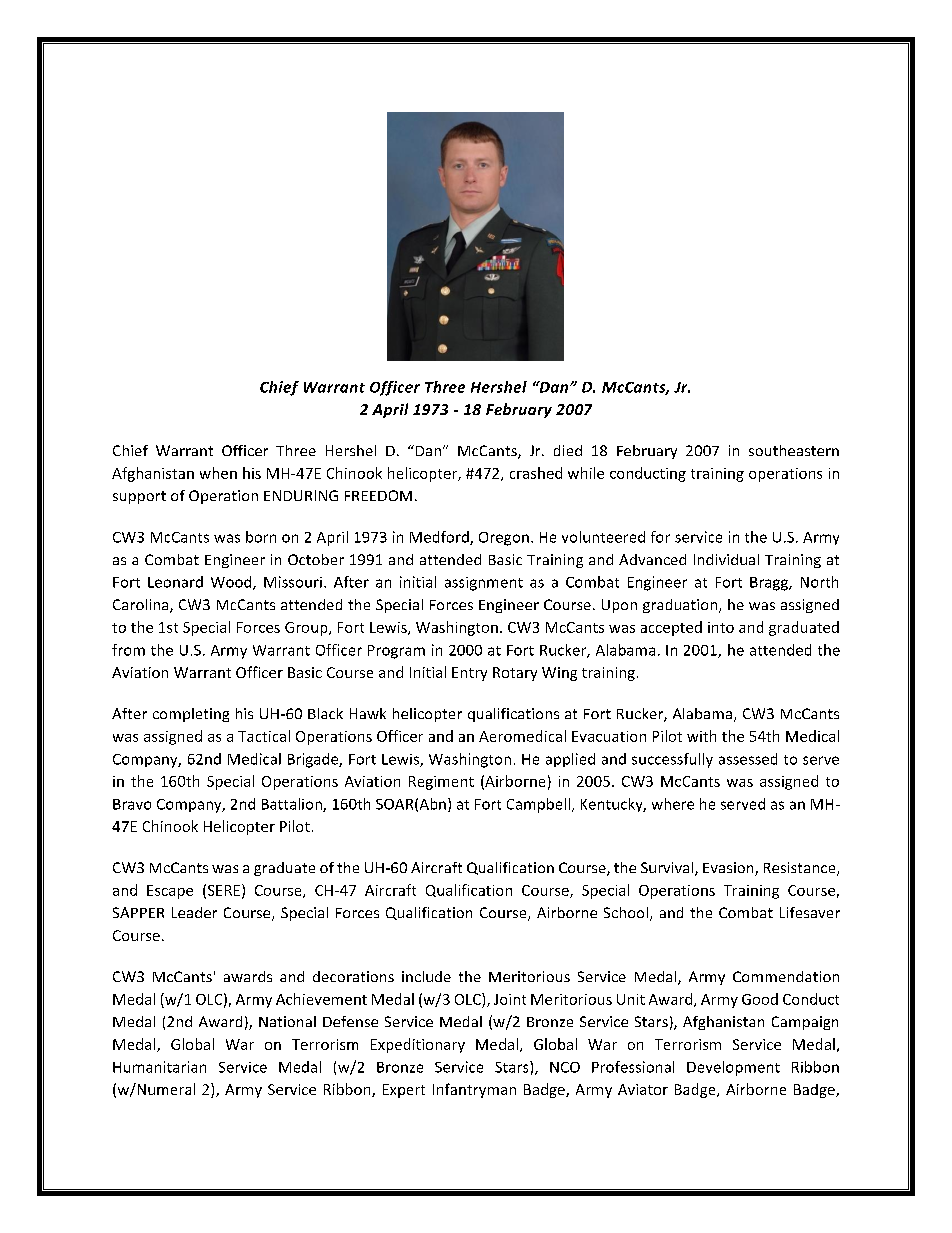 The image size is (952, 1233). Describe the element at coordinates (484, 584) in the page. I see `assignment` at that location.
